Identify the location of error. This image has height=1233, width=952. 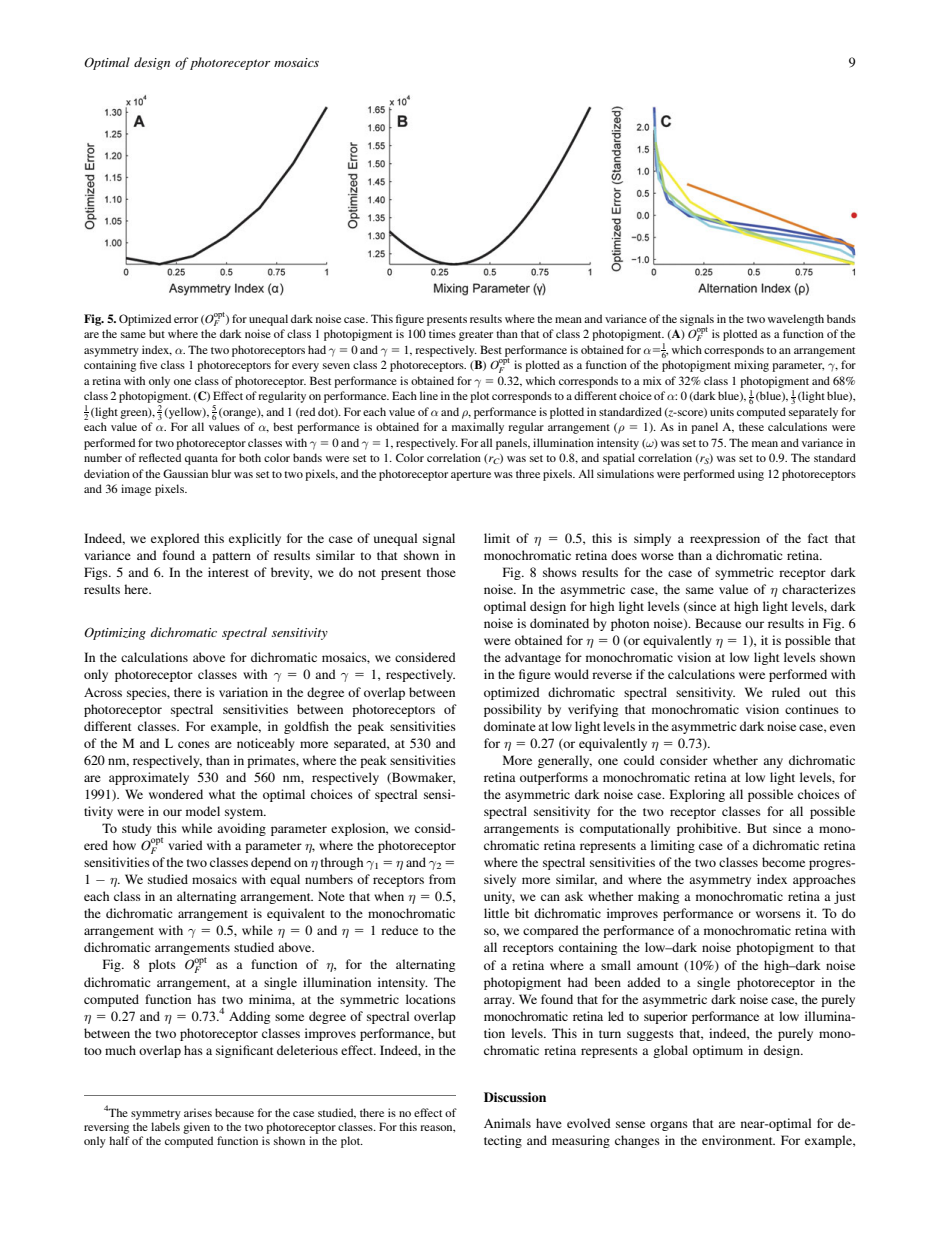
(186, 320).
